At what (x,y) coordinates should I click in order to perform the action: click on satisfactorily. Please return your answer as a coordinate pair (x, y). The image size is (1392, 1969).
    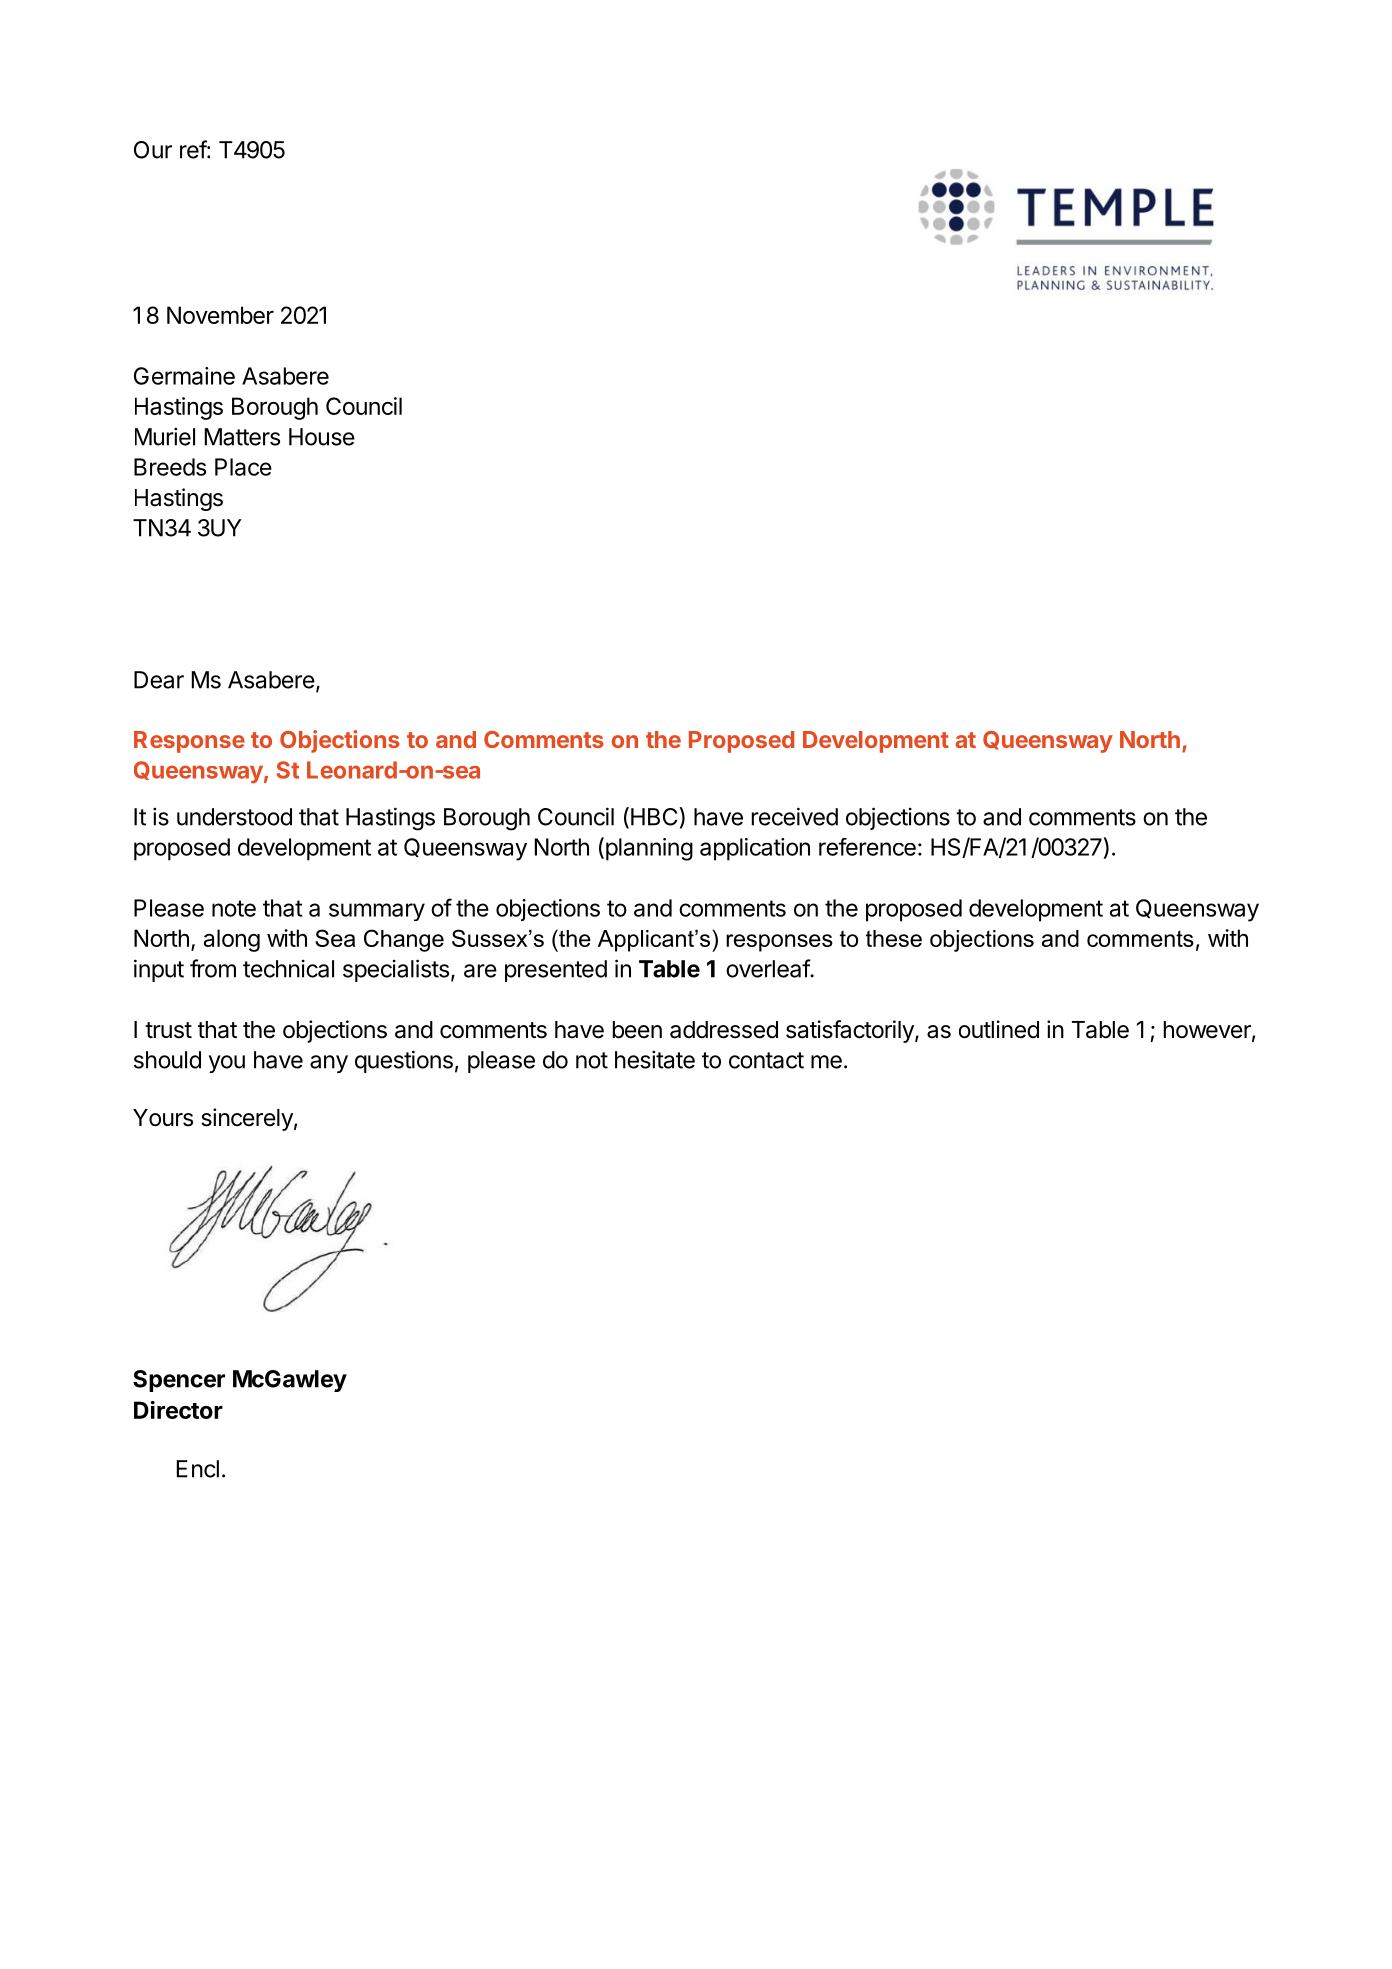
    Looking at the image, I should click on (851, 1031).
